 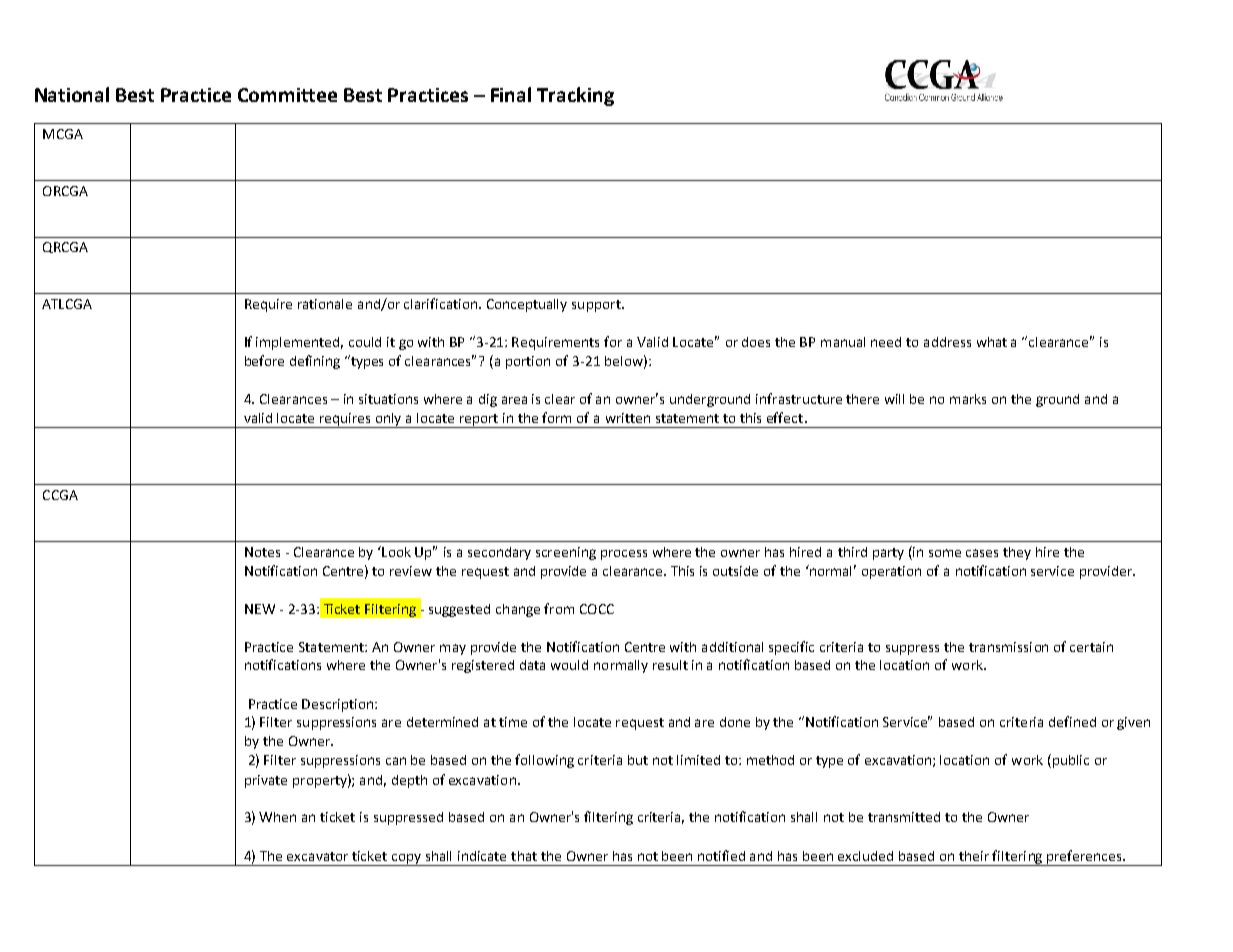 What do you see at coordinates (524, 856) in the screenshot?
I see `that` at bounding box center [524, 856].
